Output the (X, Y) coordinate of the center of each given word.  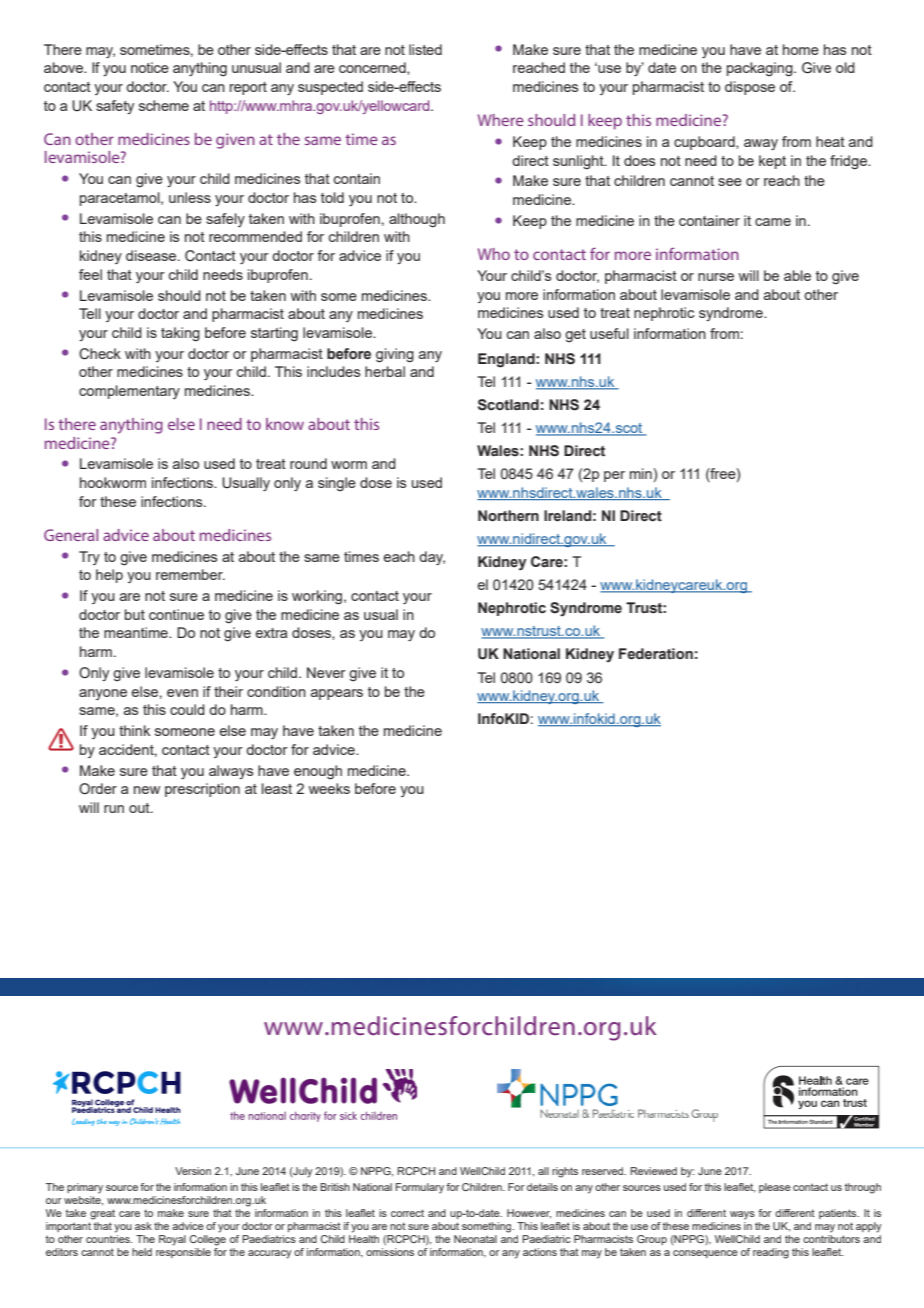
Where (501, 120)
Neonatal (475, 1239)
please (775, 1188)
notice (150, 67)
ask (143, 1226)
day (432, 558)
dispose (750, 88)
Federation (656, 654)
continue (176, 614)
